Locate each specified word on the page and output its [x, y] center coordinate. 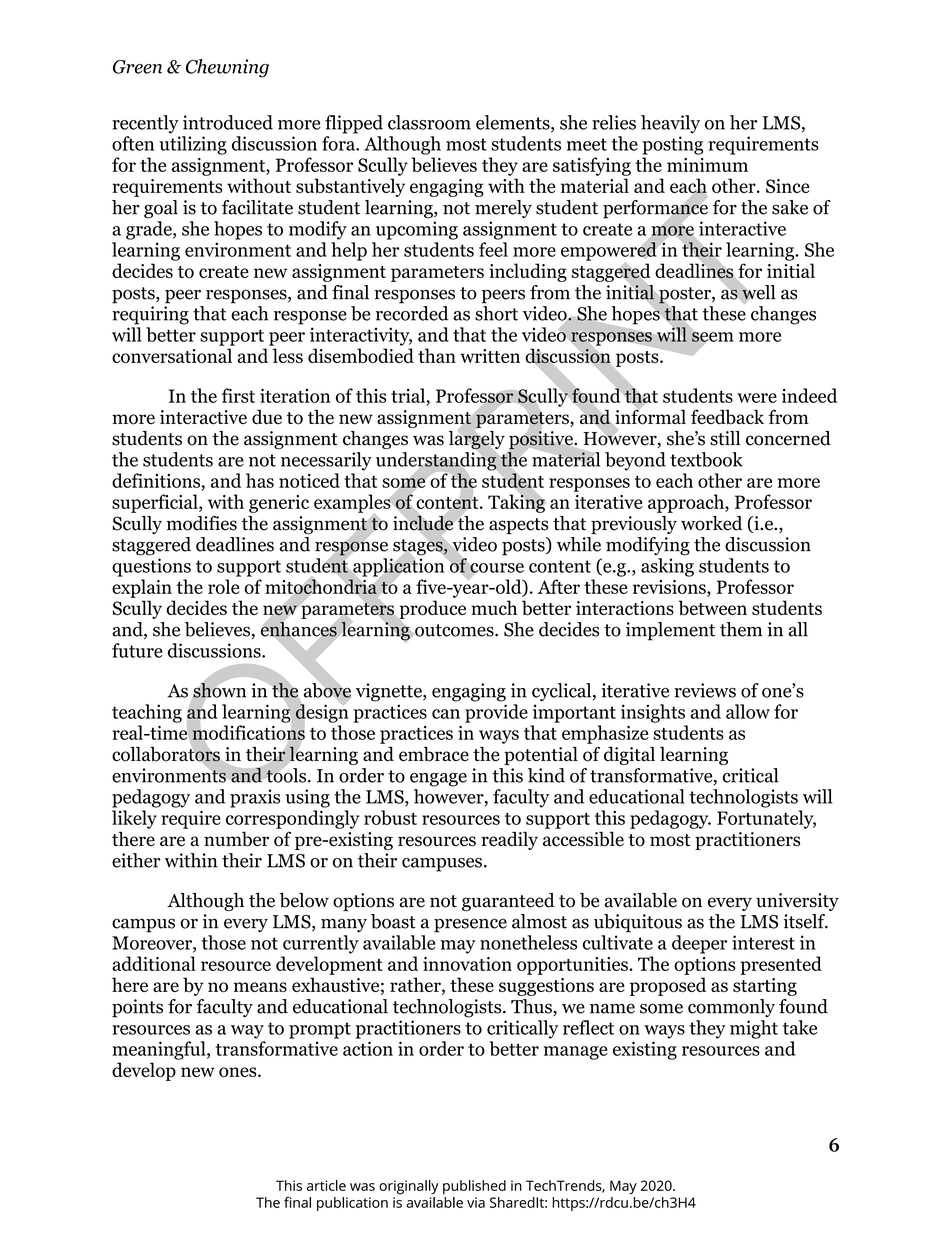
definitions [156, 480]
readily [509, 840]
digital [629, 755]
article [326, 1185]
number [236, 839]
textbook [706, 459]
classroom [429, 122]
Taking [517, 502]
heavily [670, 124]
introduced [228, 122]
